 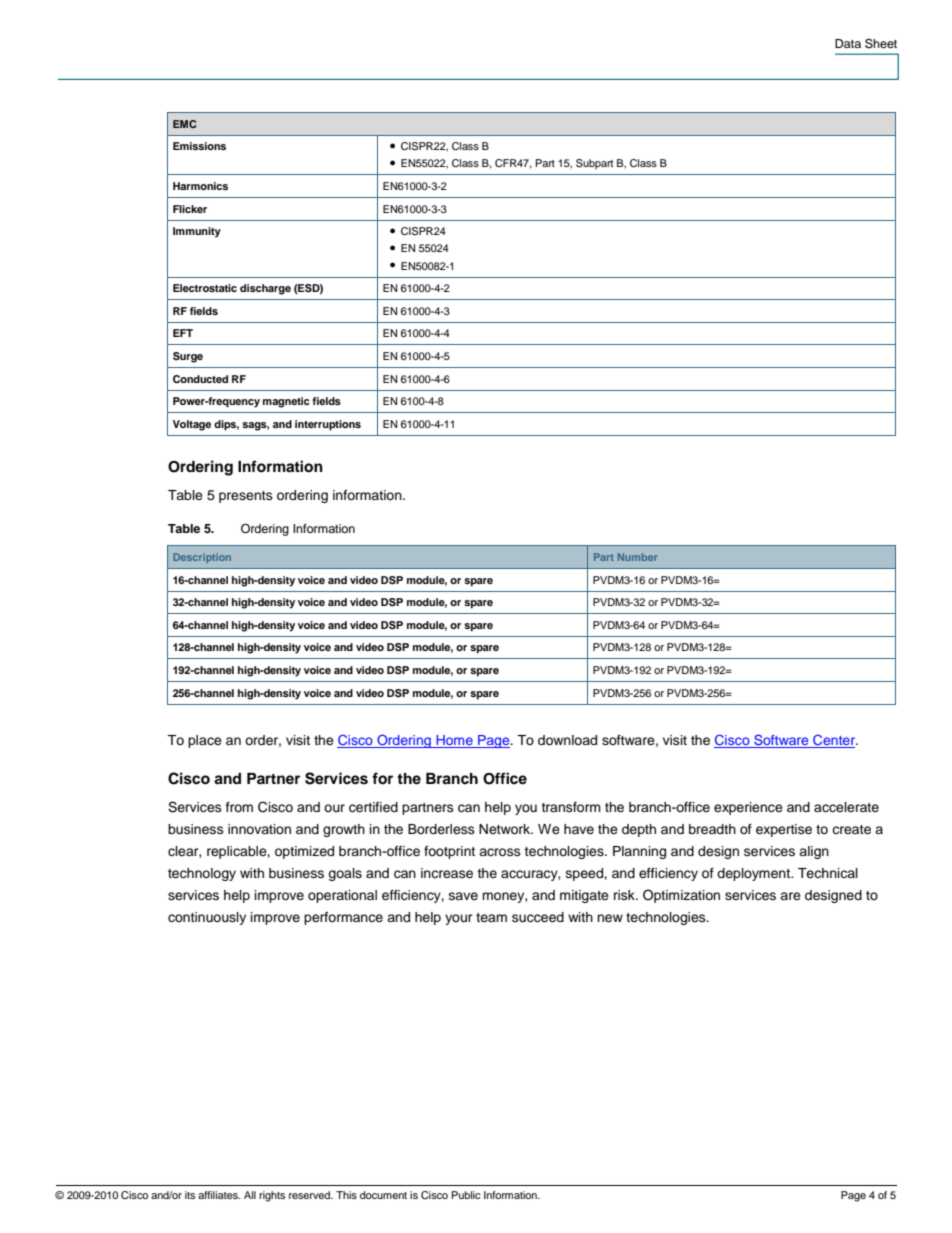 What do you see at coordinates (184, 124) in the image?
I see `EMC` at bounding box center [184, 124].
